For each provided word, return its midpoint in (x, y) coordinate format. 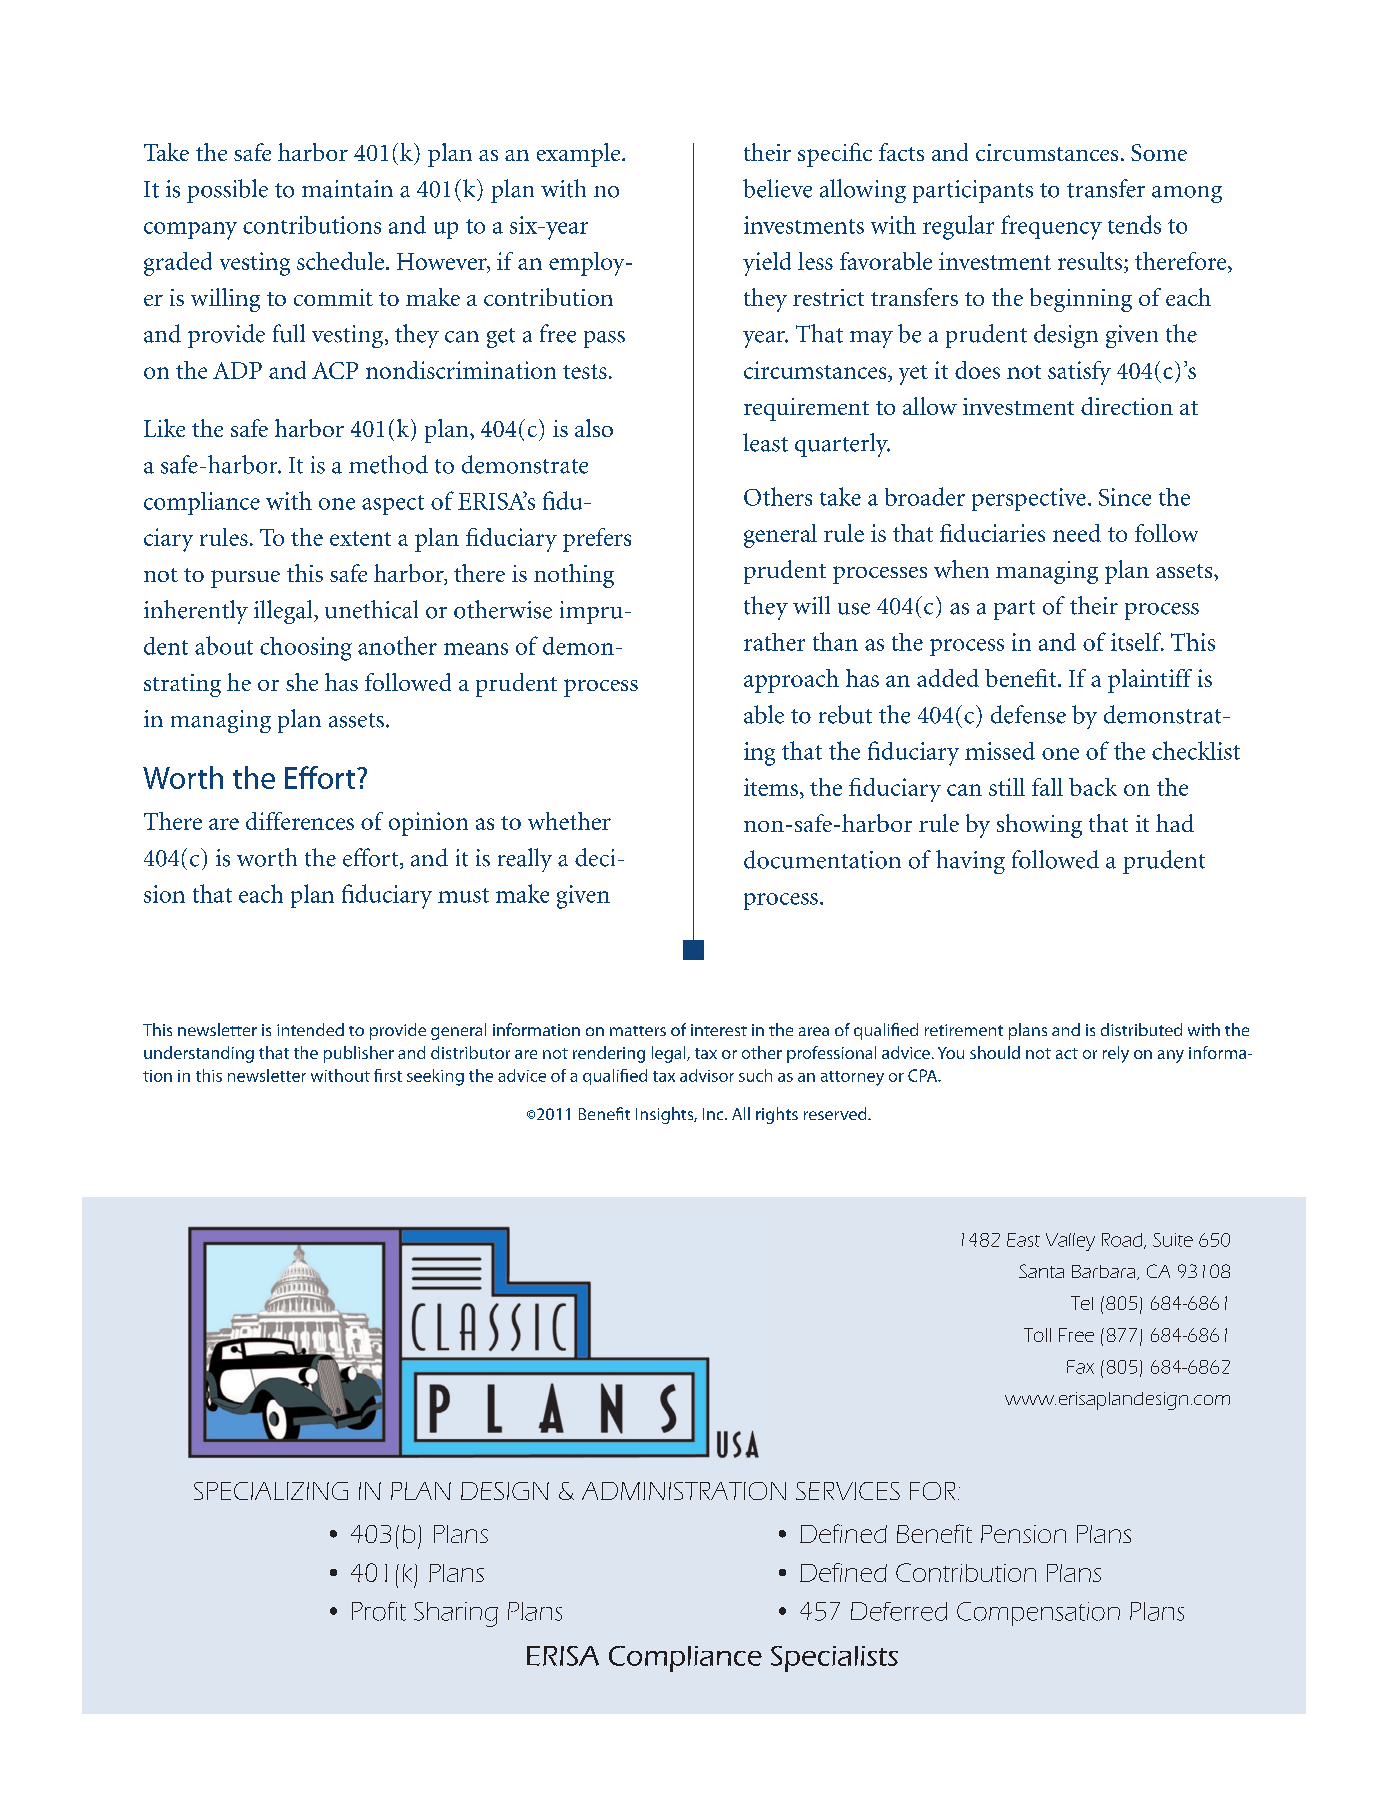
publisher (359, 1054)
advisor (707, 1075)
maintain (347, 189)
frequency (1051, 227)
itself (1137, 641)
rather (774, 642)
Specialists (834, 1659)
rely (1116, 1054)
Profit (379, 1611)
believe (777, 188)
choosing (306, 649)
